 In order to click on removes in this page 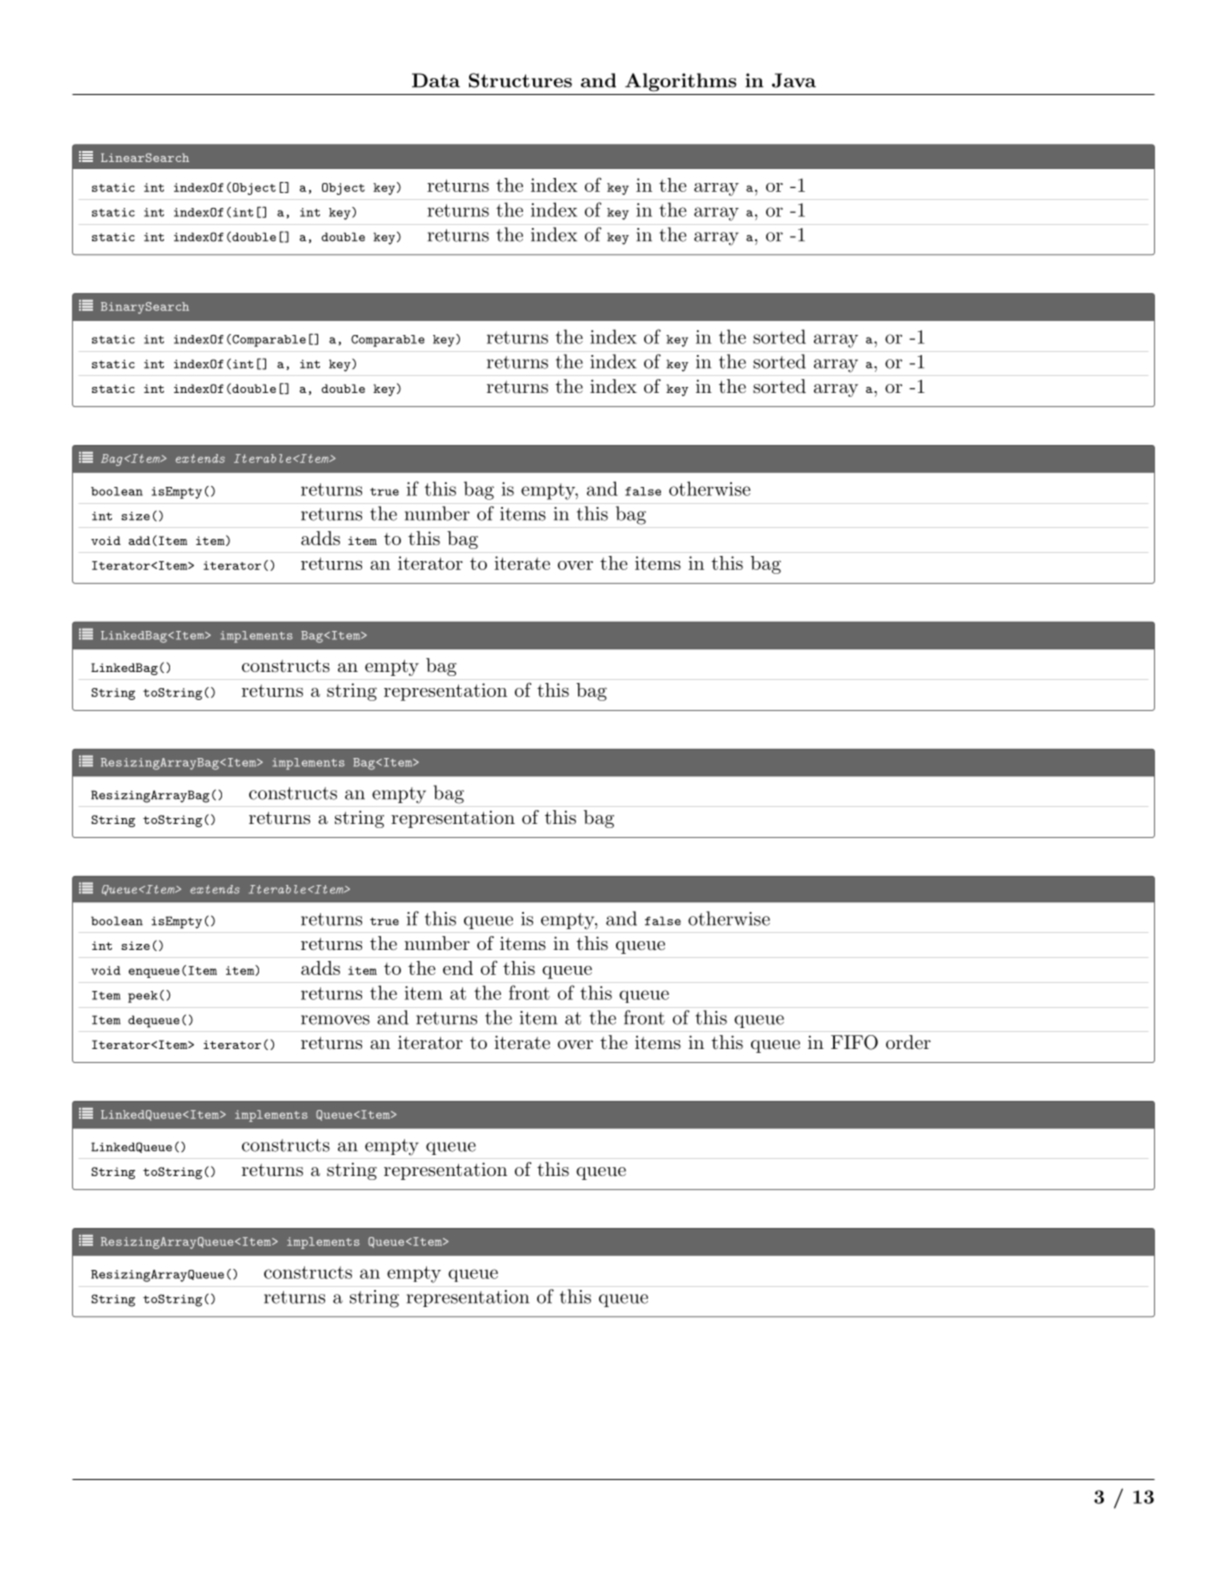, I will do `click(335, 1020)`.
